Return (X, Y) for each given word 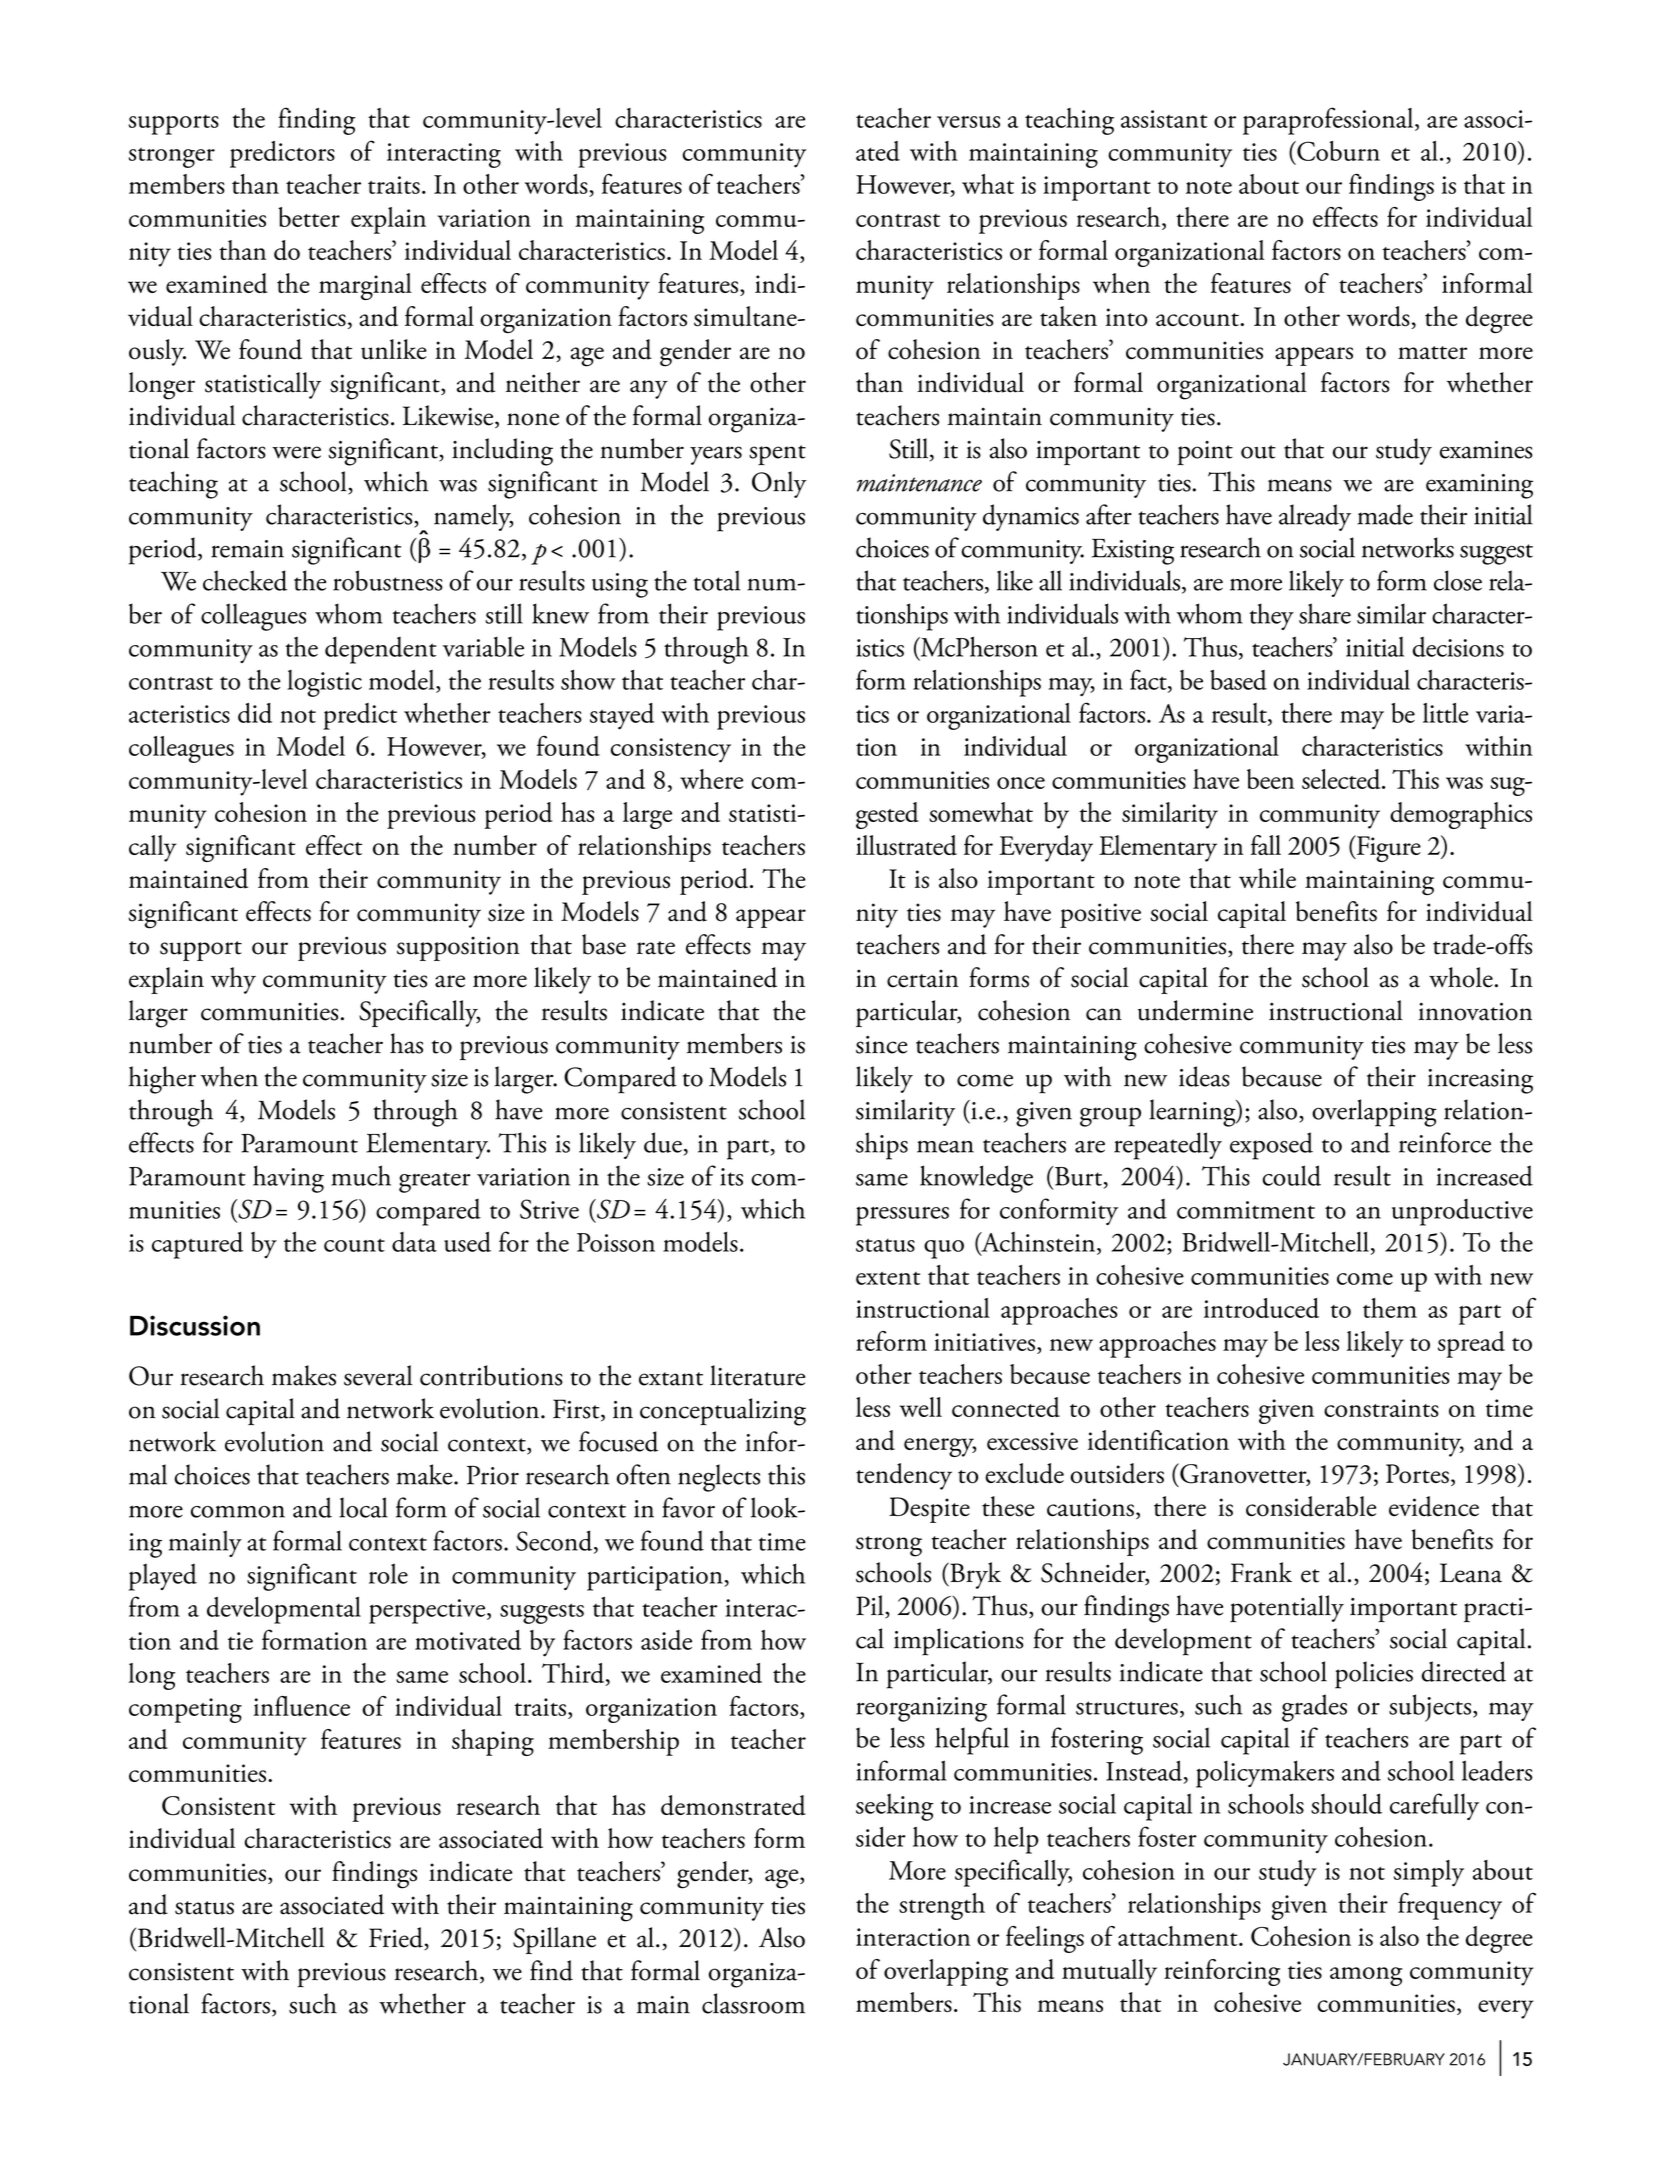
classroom (753, 2003)
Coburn (1337, 151)
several (378, 1375)
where (711, 779)
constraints (1381, 1408)
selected (1342, 779)
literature (757, 1375)
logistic (324, 683)
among (1366, 1976)
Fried (397, 1938)
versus (968, 122)
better (309, 217)
